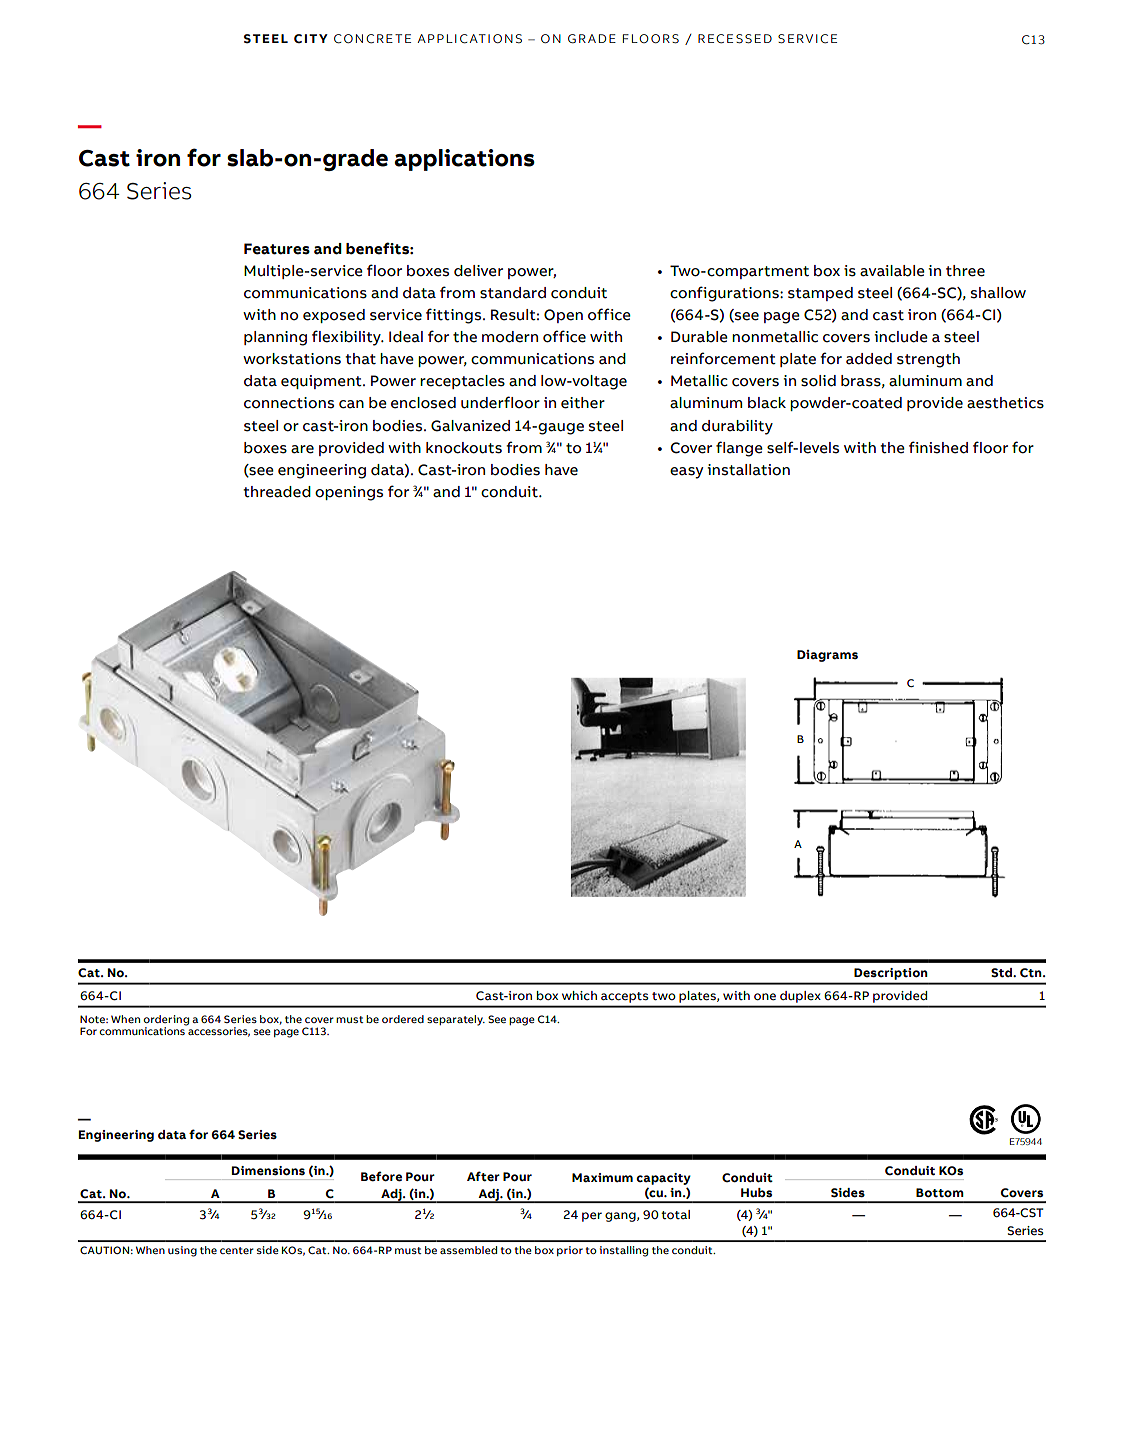 This screenshot has height=1454, width=1123. I want to click on Features, so click(277, 249).
